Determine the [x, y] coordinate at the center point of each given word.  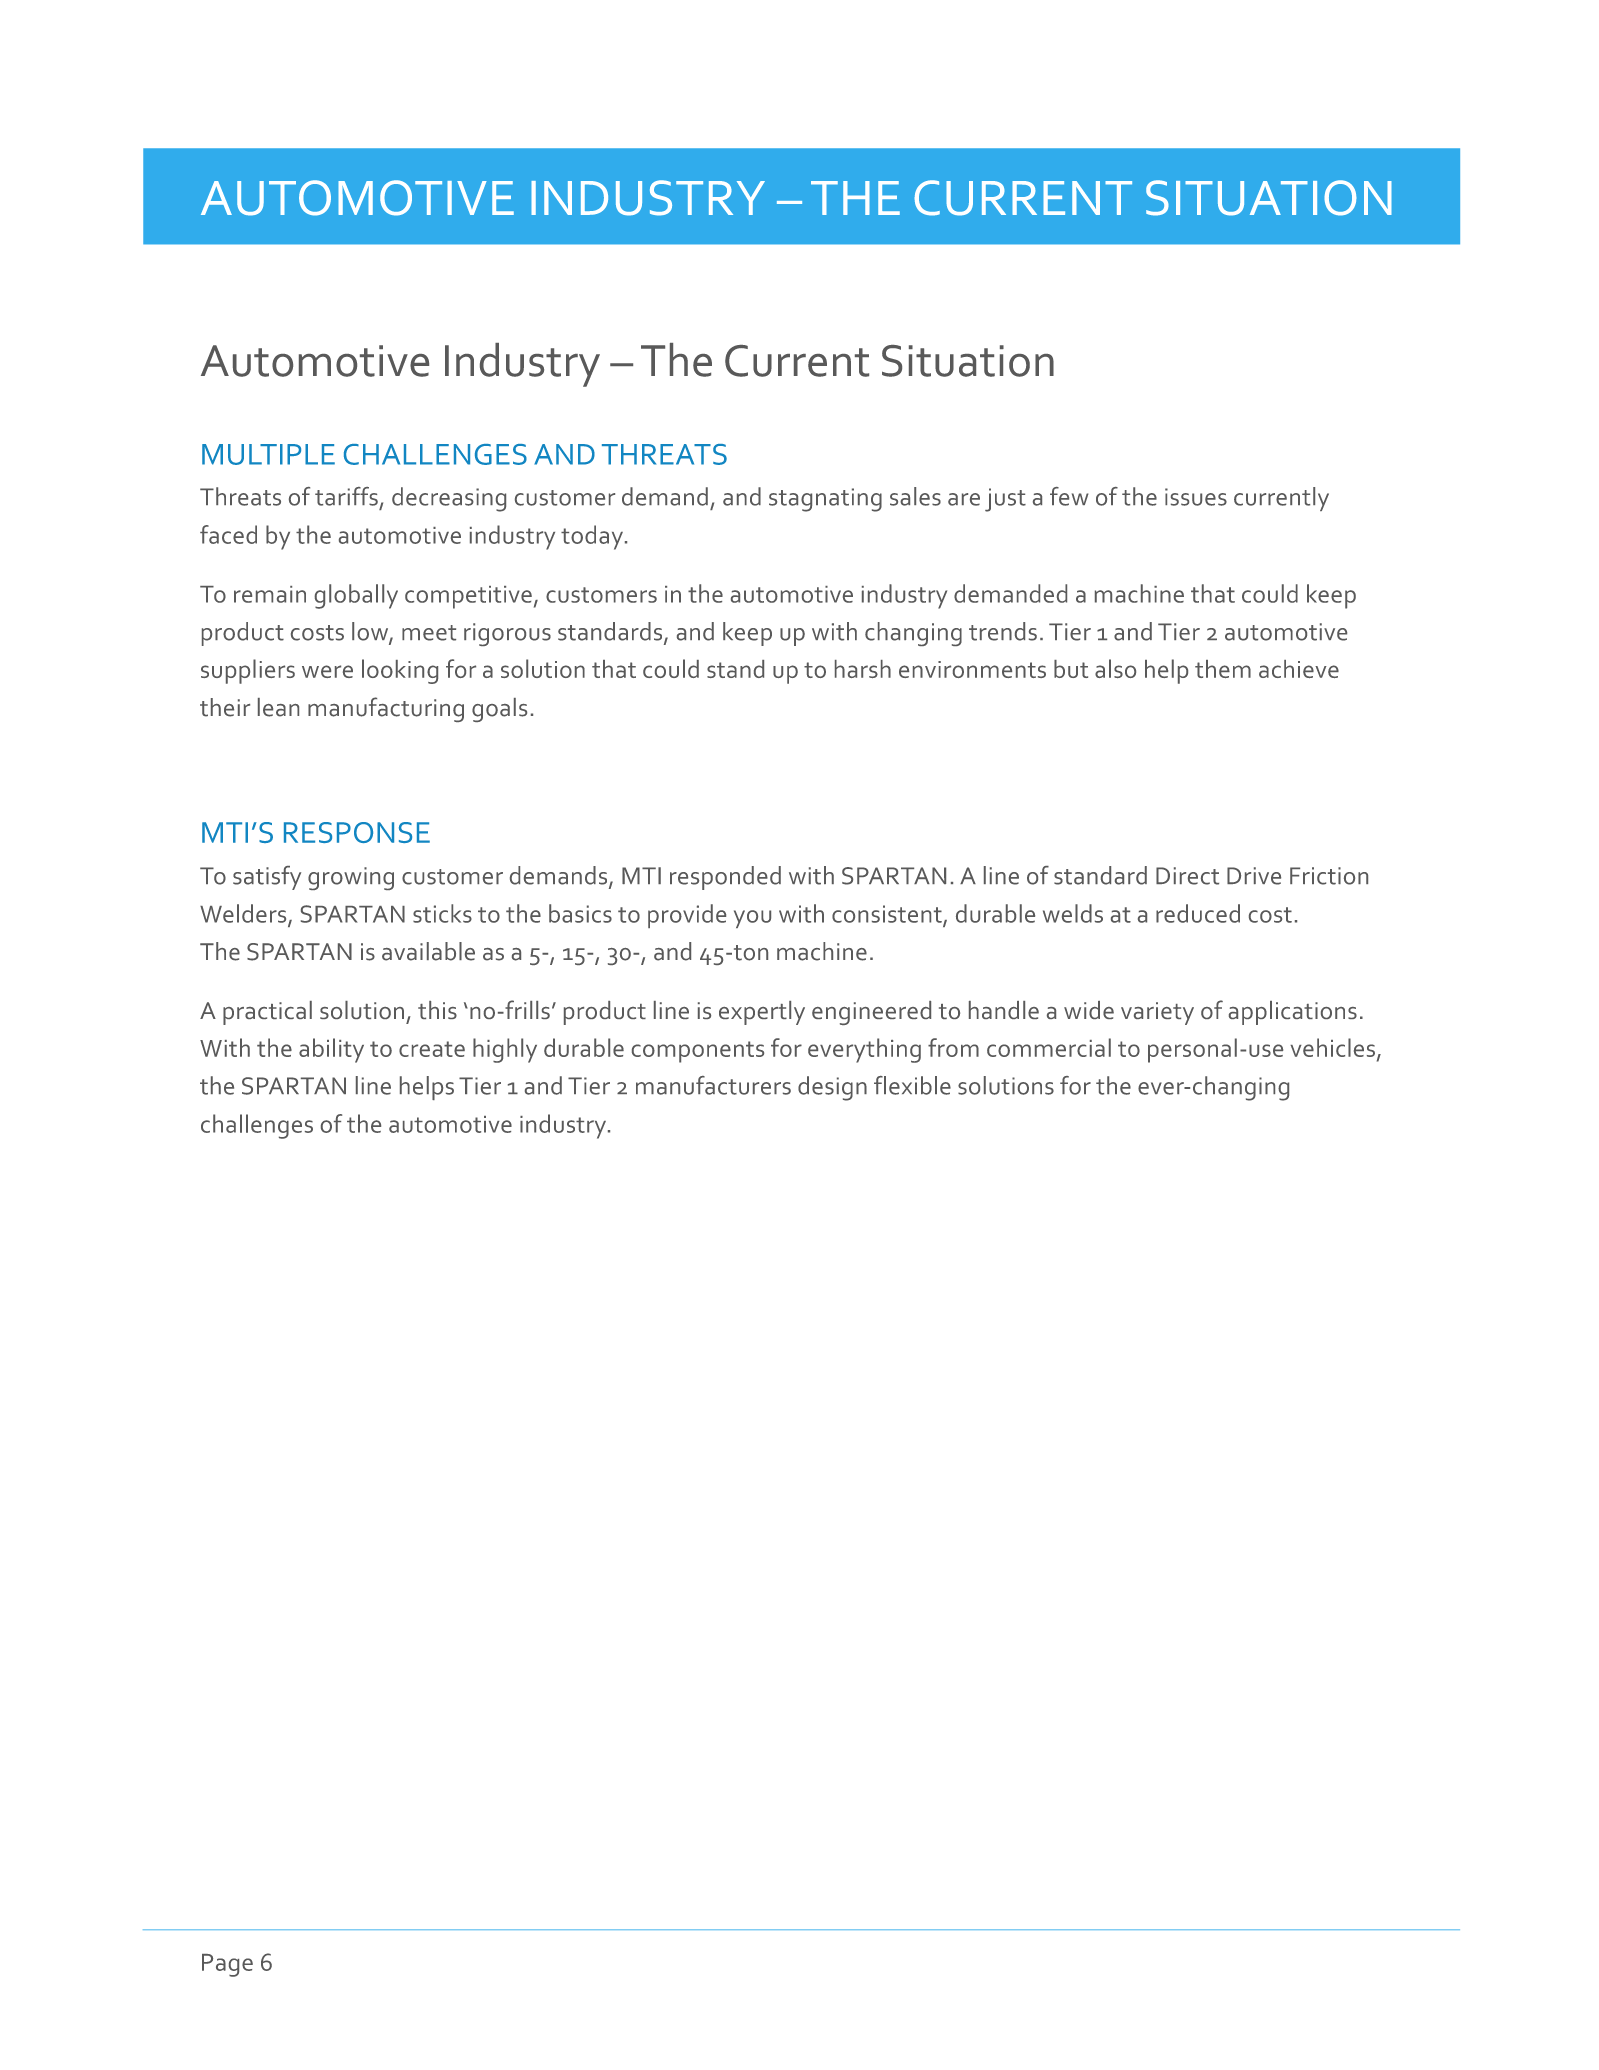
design [832, 1088]
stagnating [825, 500]
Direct [1187, 876]
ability [331, 1050]
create [432, 1049]
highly [505, 1050]
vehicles [1332, 1047]
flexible [912, 1085]
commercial [1049, 1047]
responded [725, 878]
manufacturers [713, 1085]
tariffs [346, 496]
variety [1157, 1013]
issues [1196, 497]
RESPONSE [357, 832]
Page [227, 1965]
